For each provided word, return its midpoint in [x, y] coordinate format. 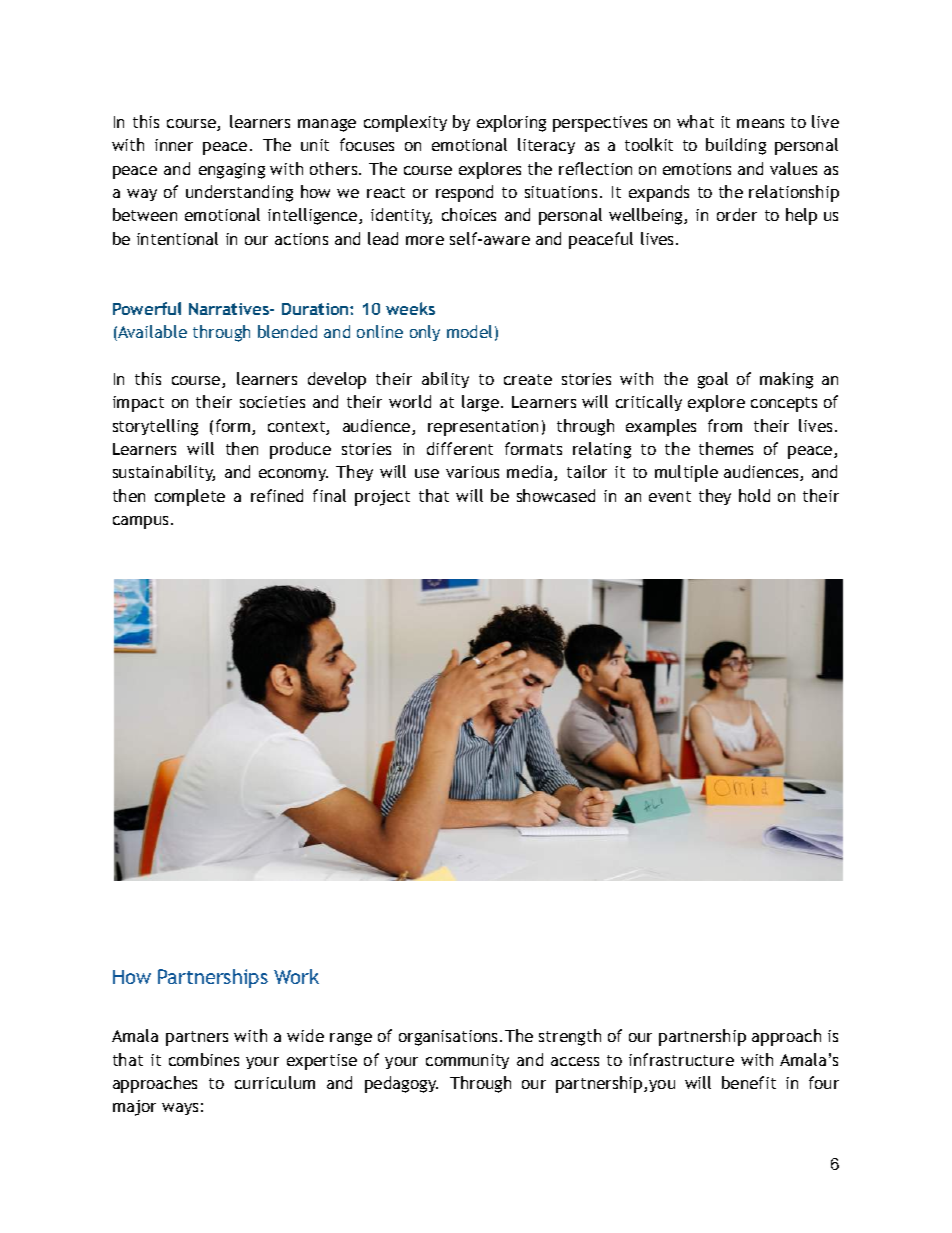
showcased [556, 495]
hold [754, 495]
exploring [511, 123]
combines [204, 1059]
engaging [232, 171]
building [736, 146]
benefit [749, 1082]
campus [140, 522]
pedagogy [401, 1084]
